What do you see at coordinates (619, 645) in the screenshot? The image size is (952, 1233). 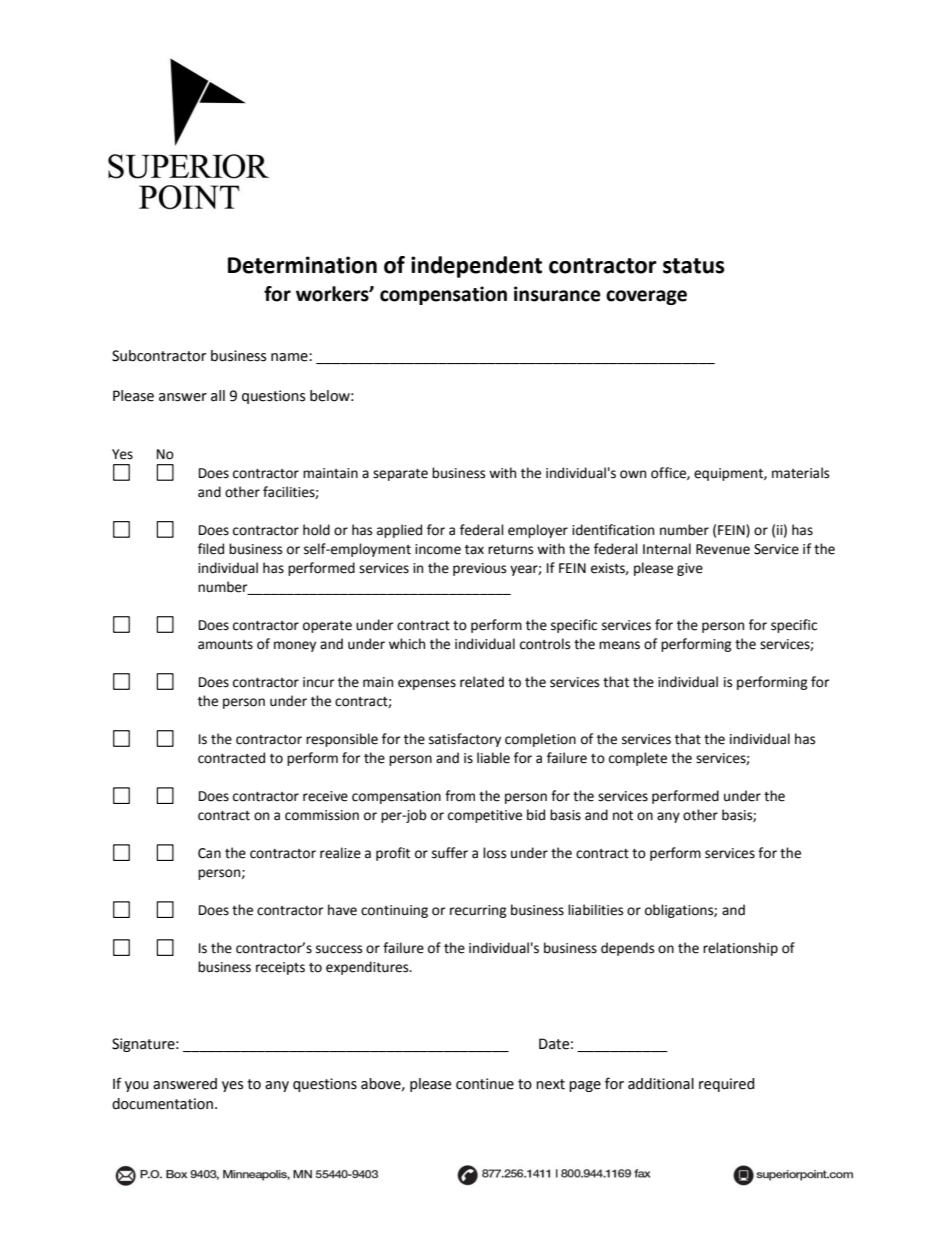 I see `means` at bounding box center [619, 645].
